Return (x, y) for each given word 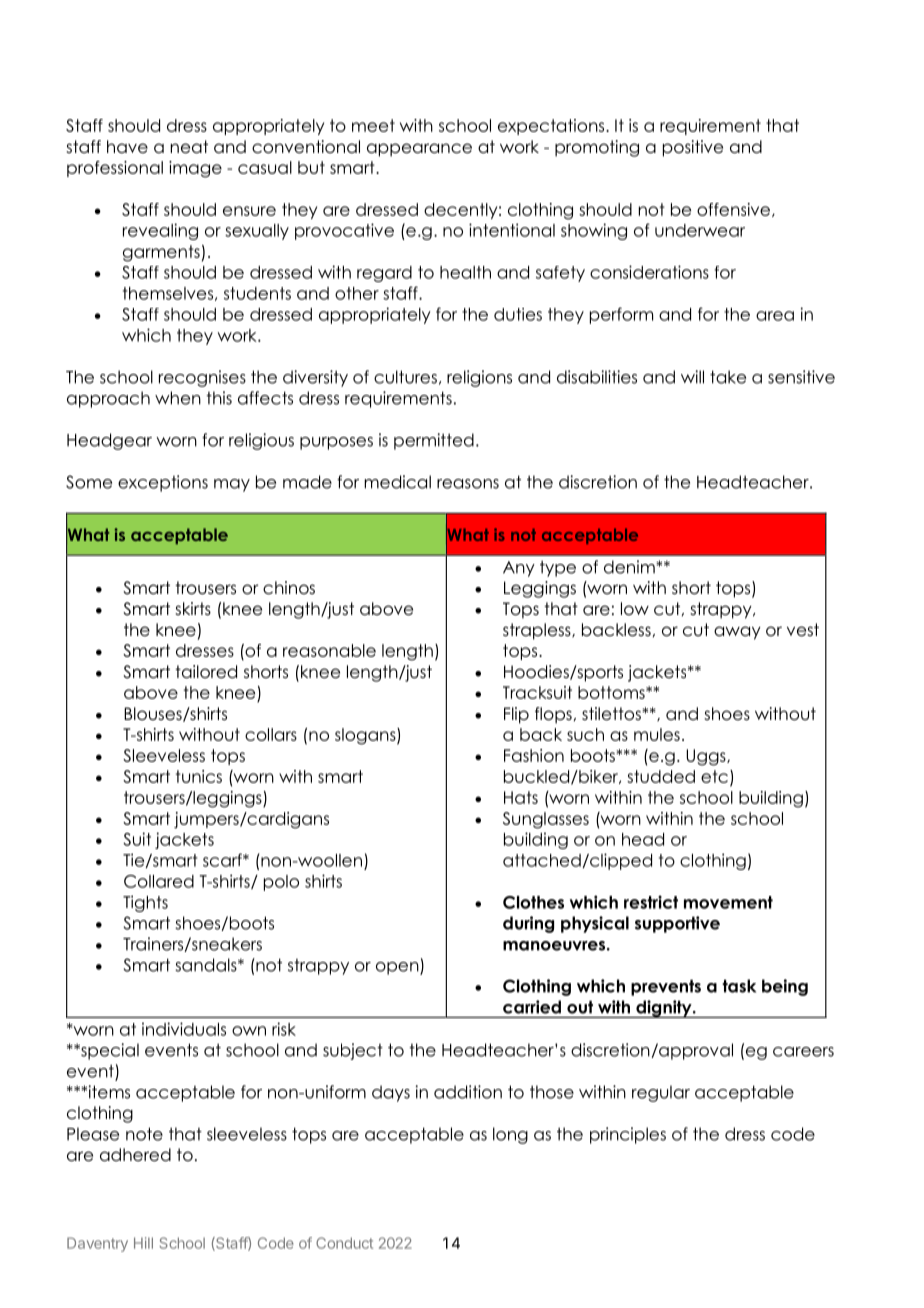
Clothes (533, 902)
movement (728, 902)
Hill (143, 1243)
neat (189, 147)
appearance (419, 150)
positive (693, 148)
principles (628, 1135)
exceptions (163, 483)
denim (630, 567)
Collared (159, 881)
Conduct (344, 1243)
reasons (468, 484)
